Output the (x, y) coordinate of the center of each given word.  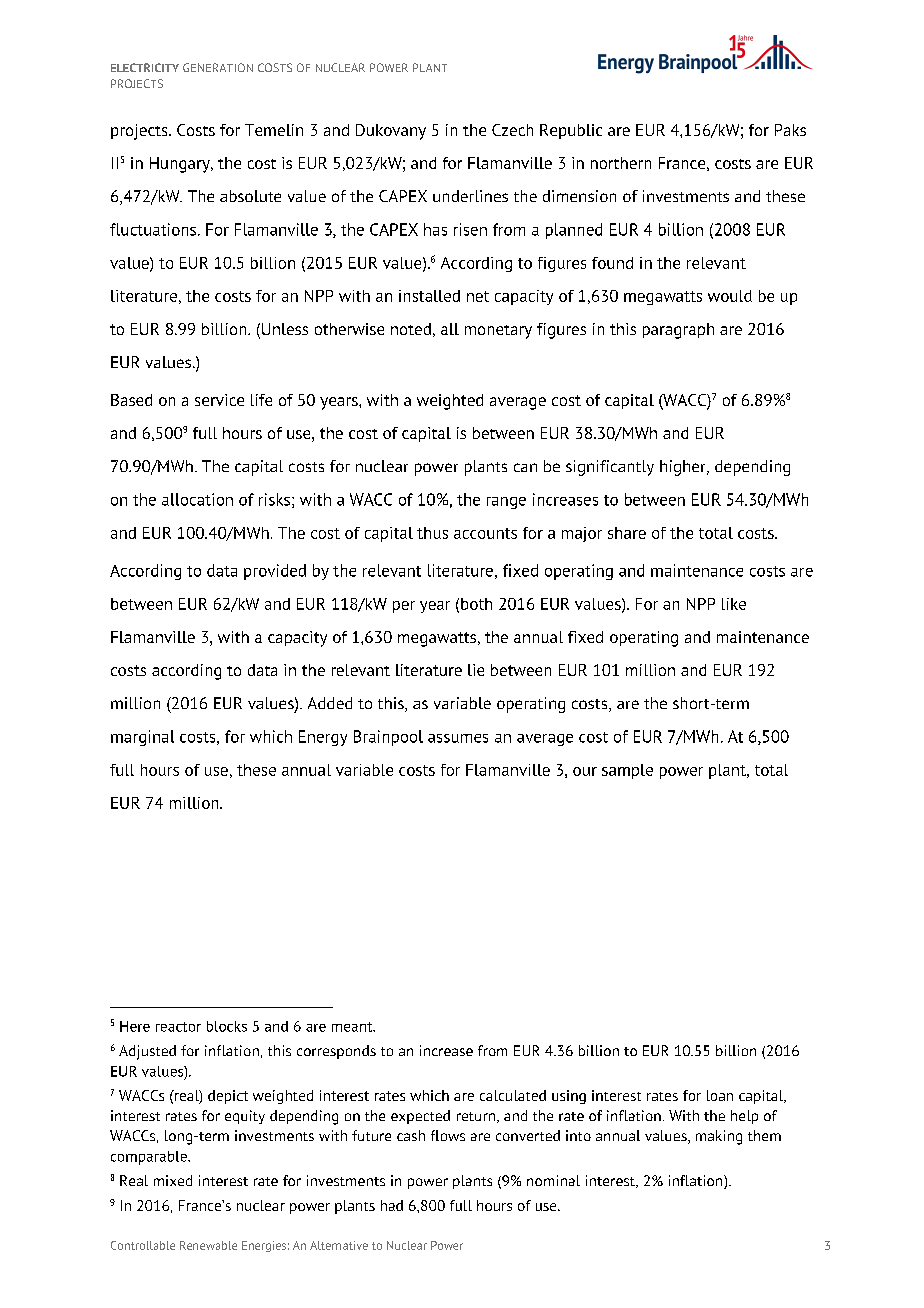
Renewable (208, 1245)
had (392, 1205)
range (506, 503)
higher (684, 468)
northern (621, 163)
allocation (197, 499)
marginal (142, 738)
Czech (512, 130)
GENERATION (218, 67)
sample (627, 771)
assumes (458, 738)
